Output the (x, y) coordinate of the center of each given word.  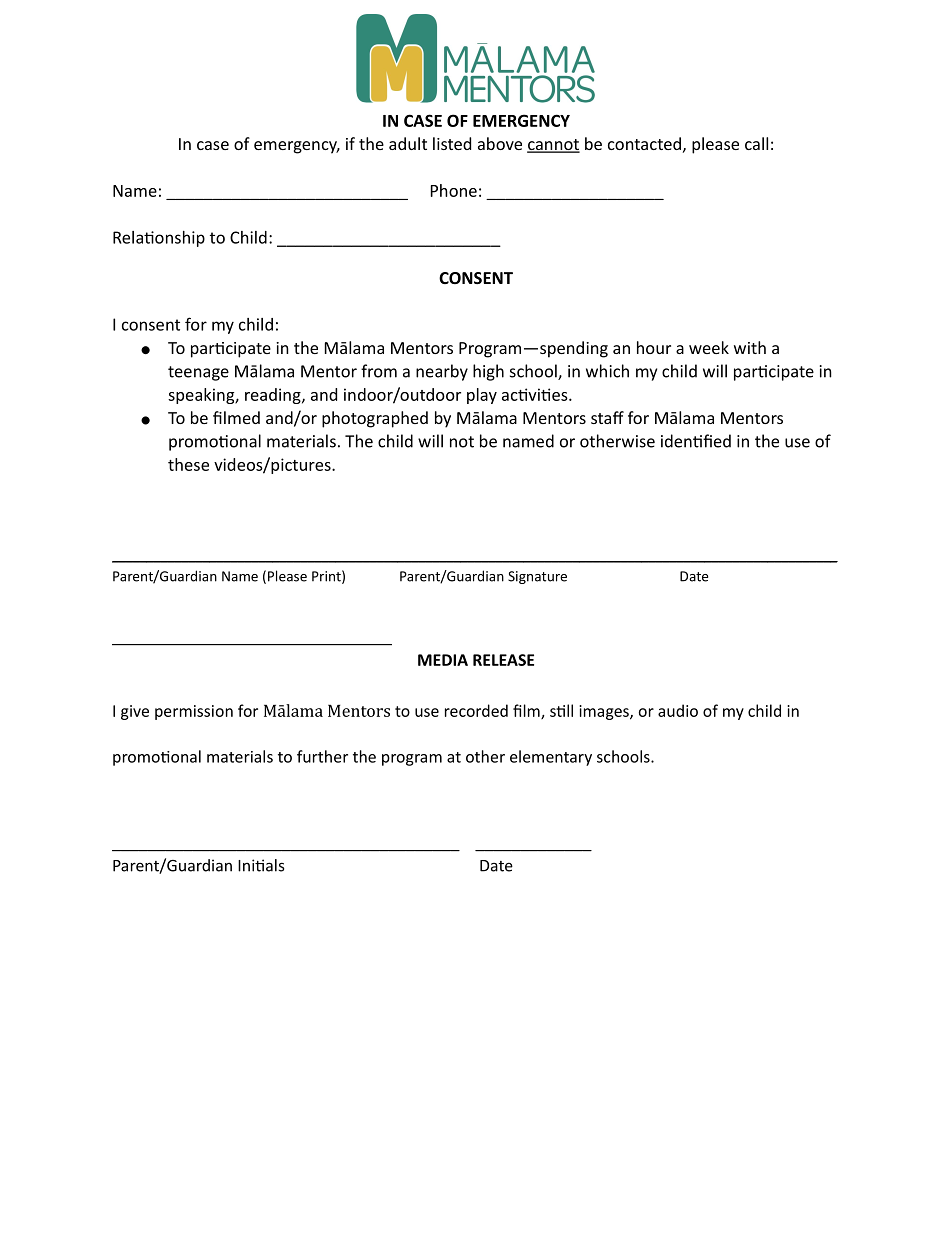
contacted (644, 143)
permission (194, 712)
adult (408, 143)
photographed (375, 419)
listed (452, 143)
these (188, 464)
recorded (476, 710)
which (607, 371)
